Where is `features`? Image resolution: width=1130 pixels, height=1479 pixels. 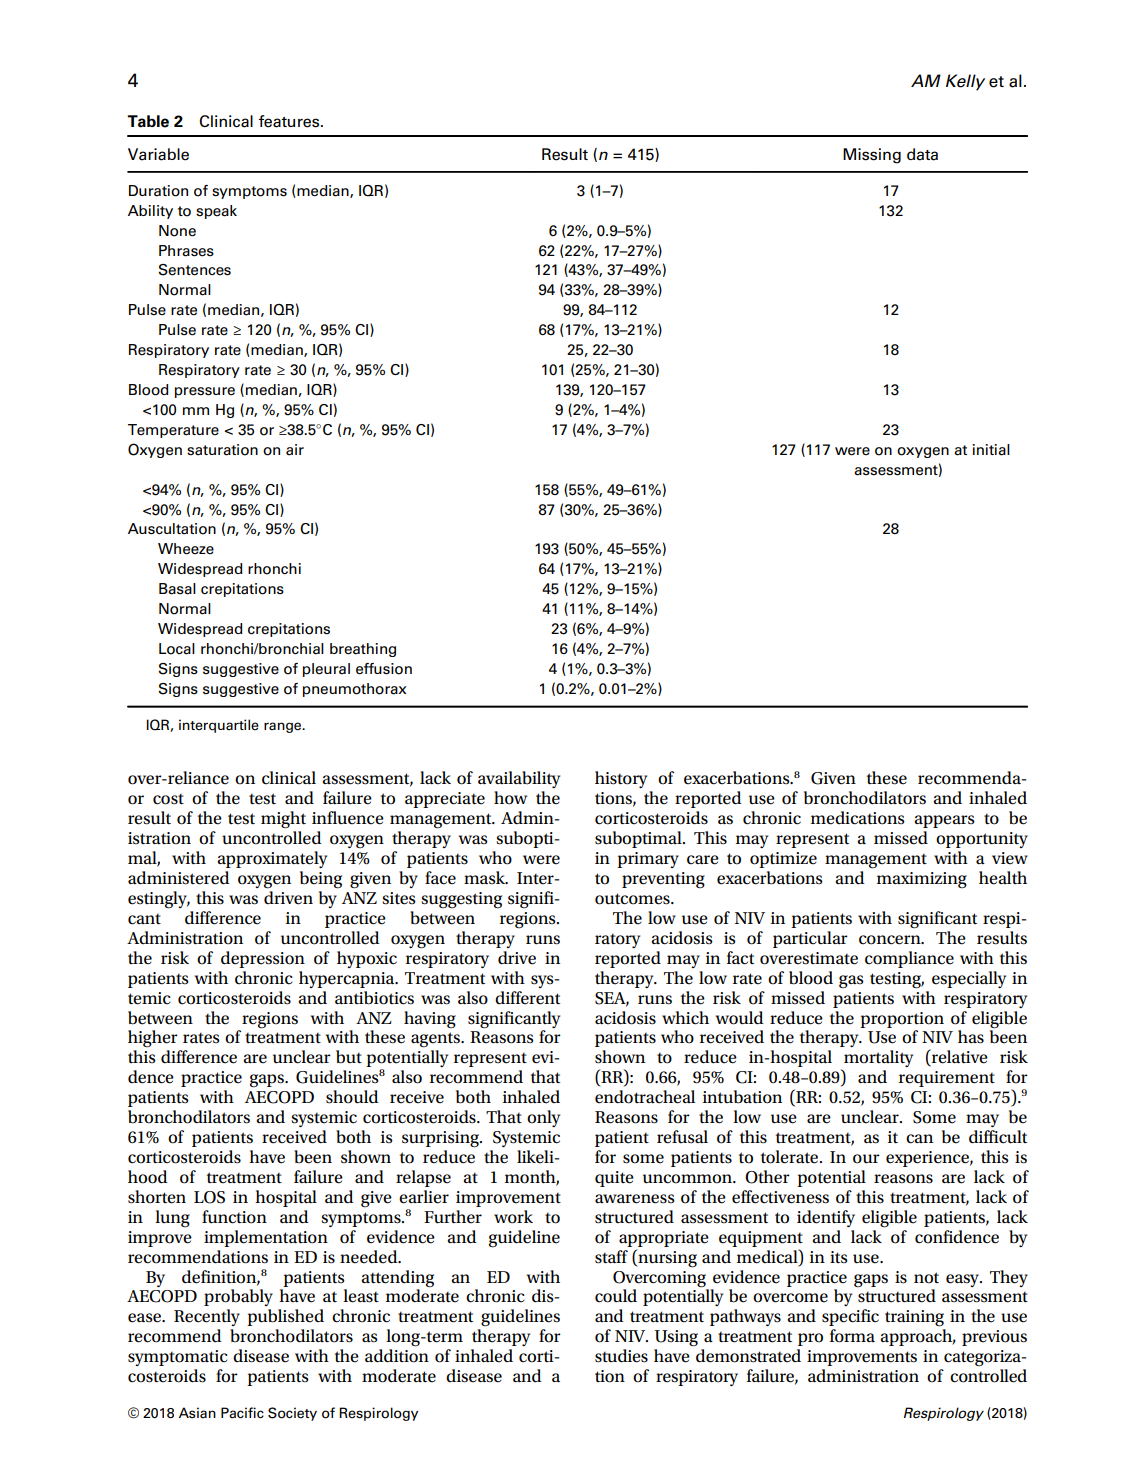
features is located at coordinates (290, 121).
